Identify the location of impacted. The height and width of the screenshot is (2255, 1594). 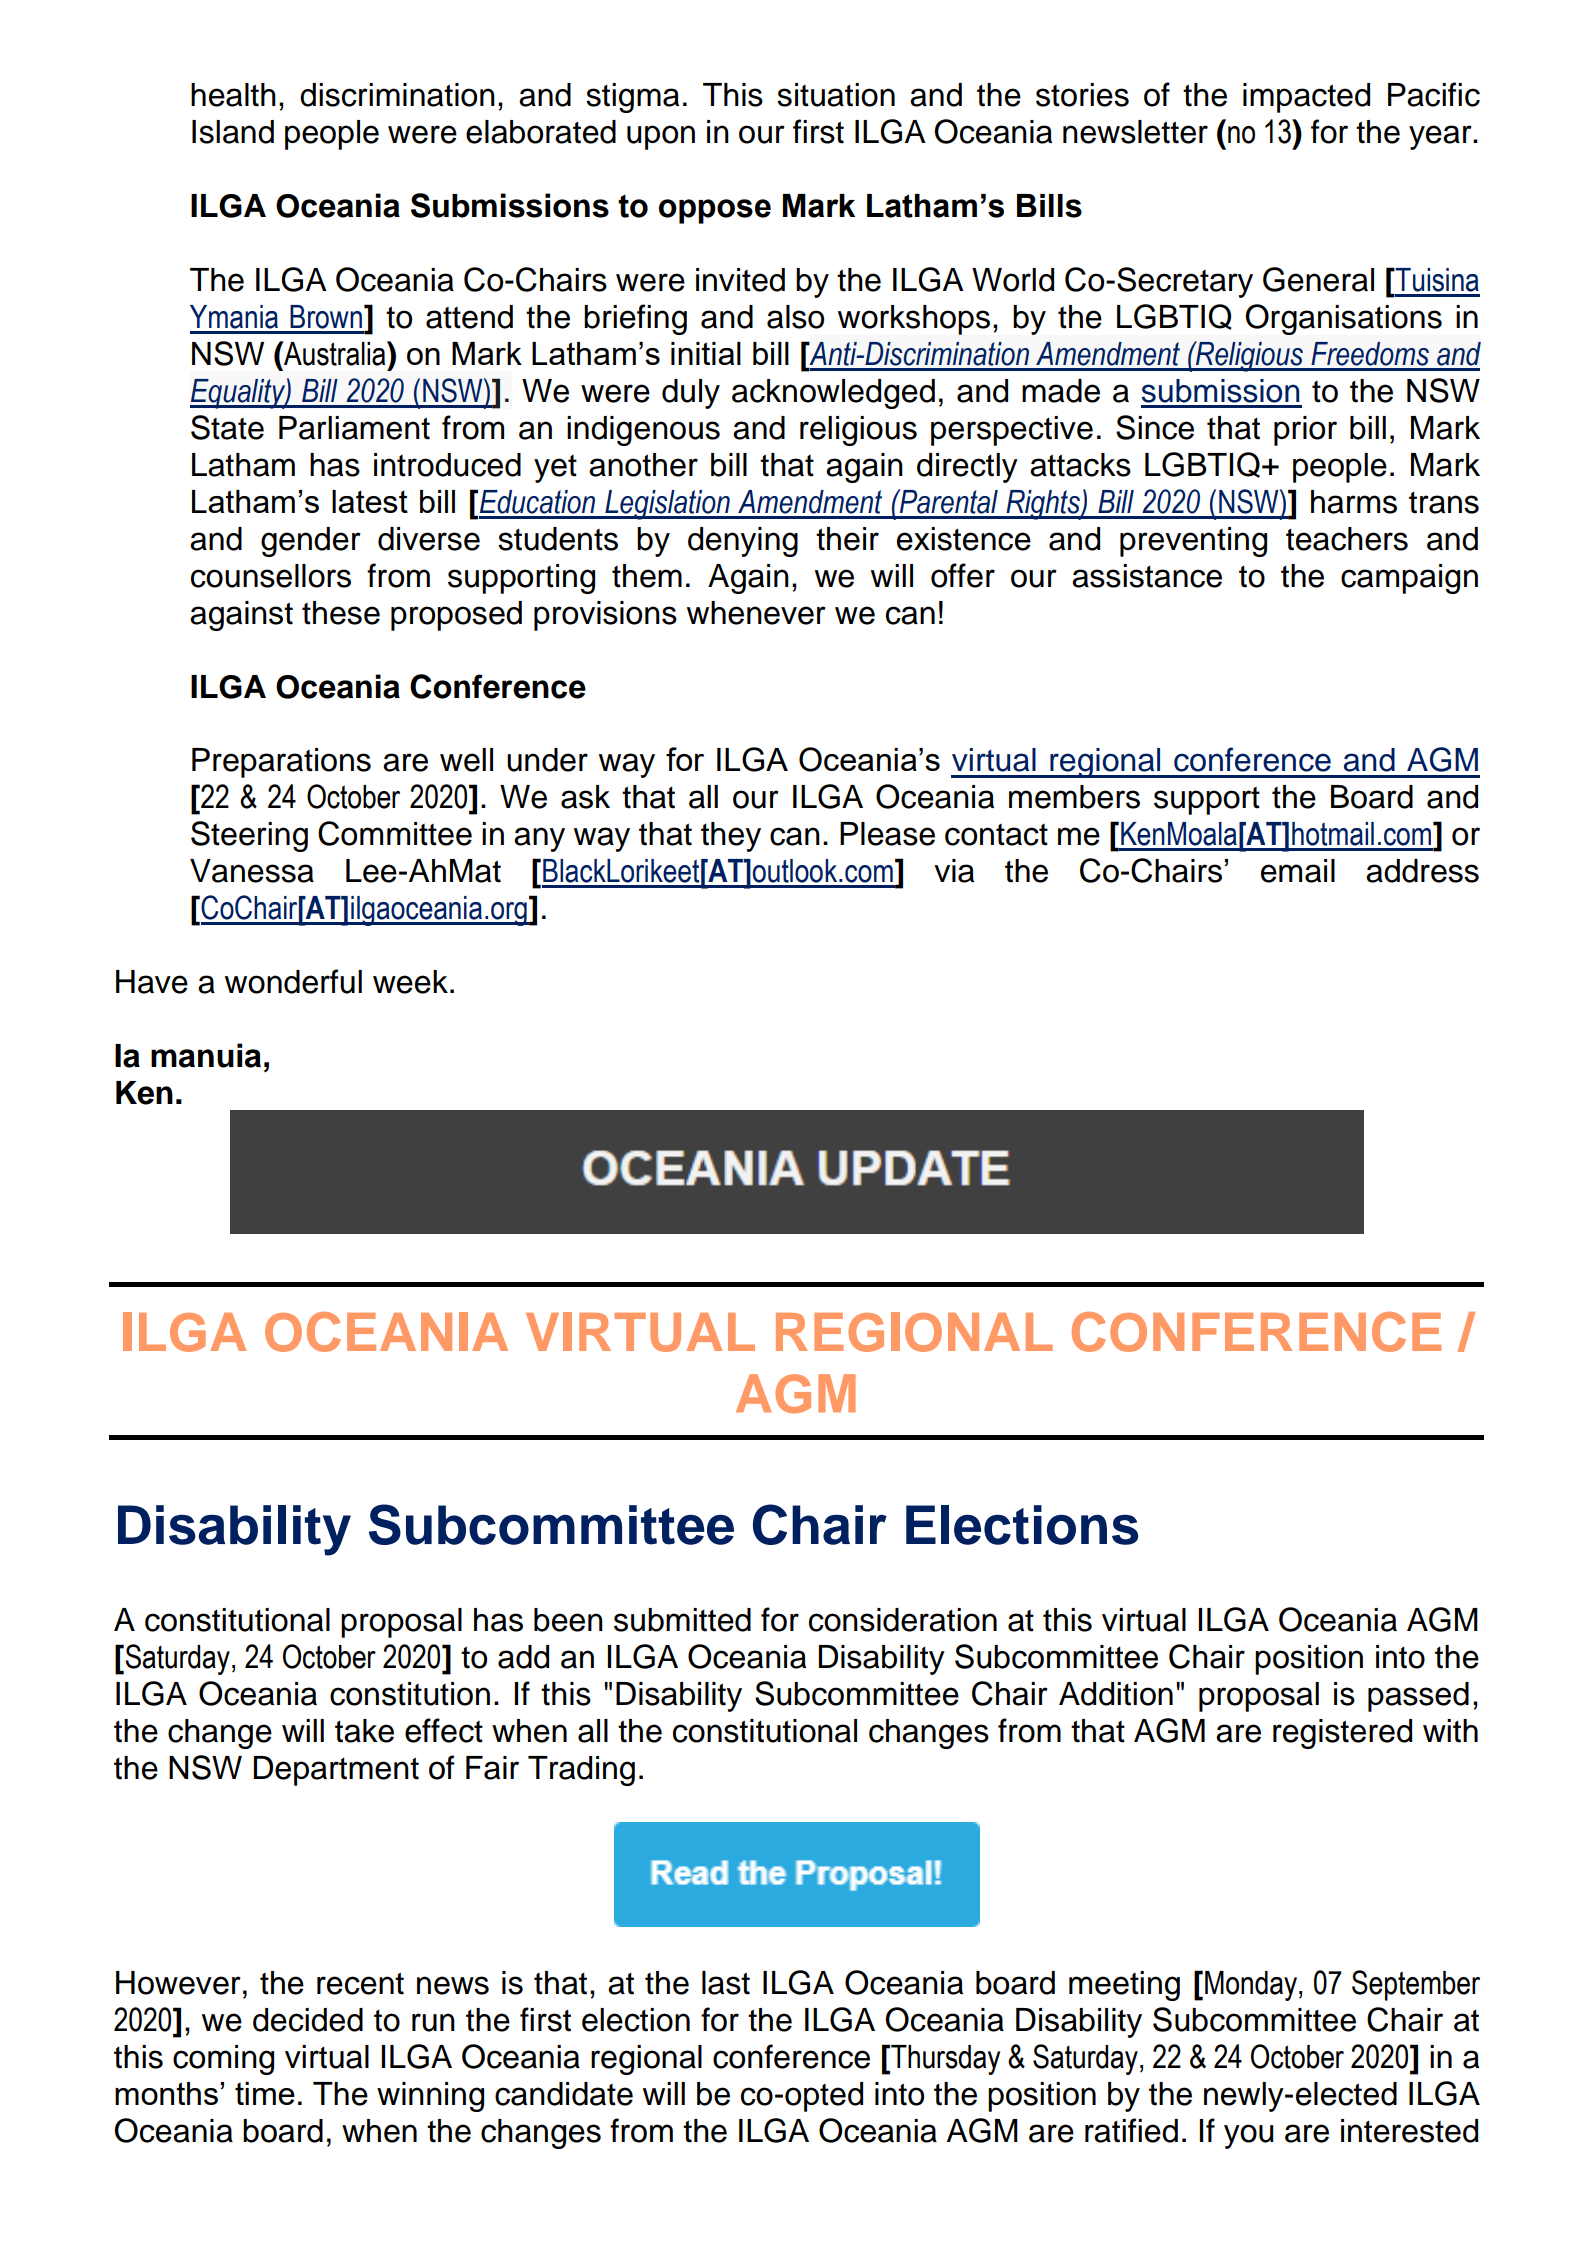
(1306, 98).
